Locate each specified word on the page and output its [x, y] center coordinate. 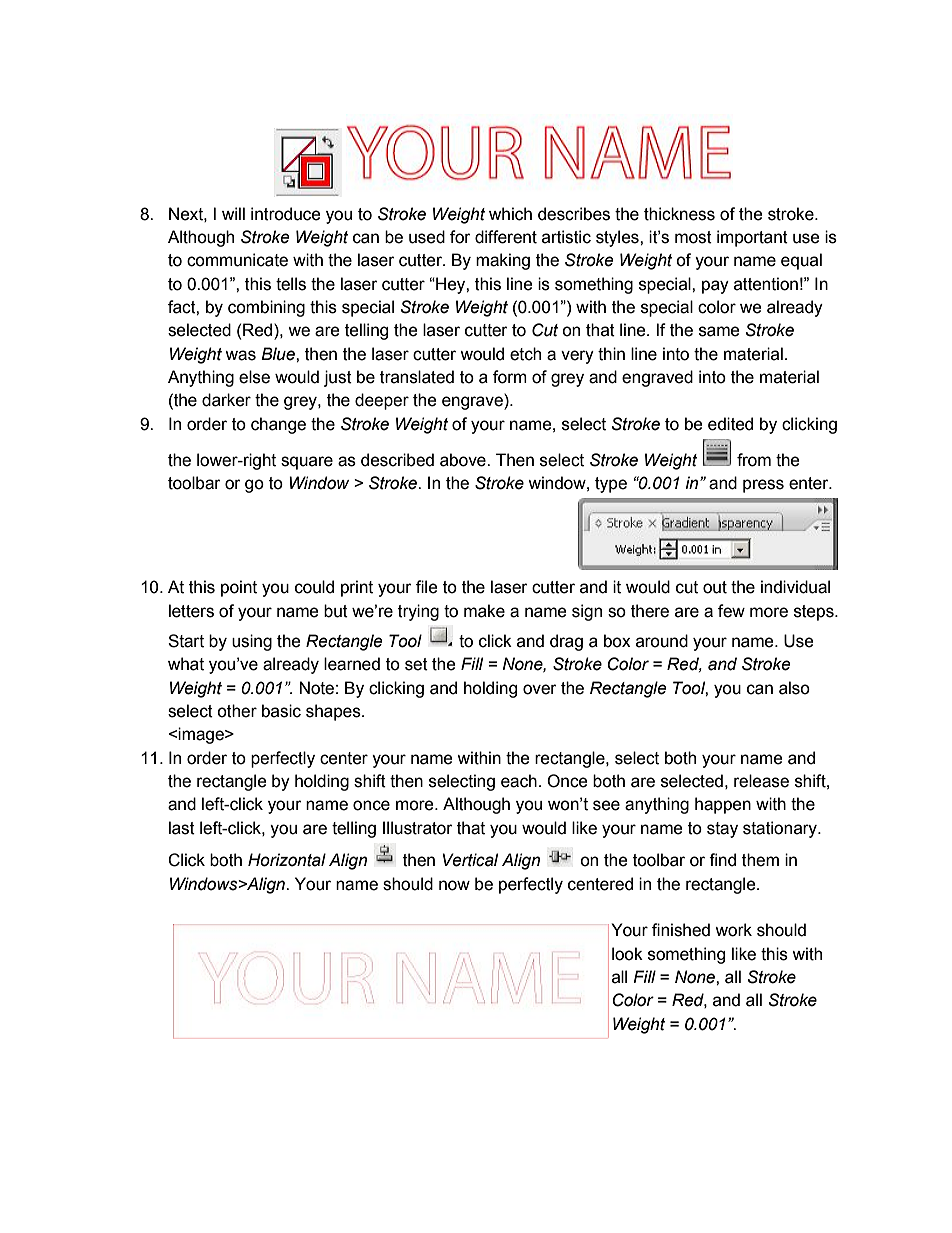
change [278, 425]
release [761, 781]
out [715, 587]
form [510, 377]
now [454, 885]
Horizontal [287, 860]
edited [730, 424]
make [484, 611]
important [752, 238]
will [233, 213]
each [519, 781]
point [239, 588]
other [237, 711]
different [506, 237]
